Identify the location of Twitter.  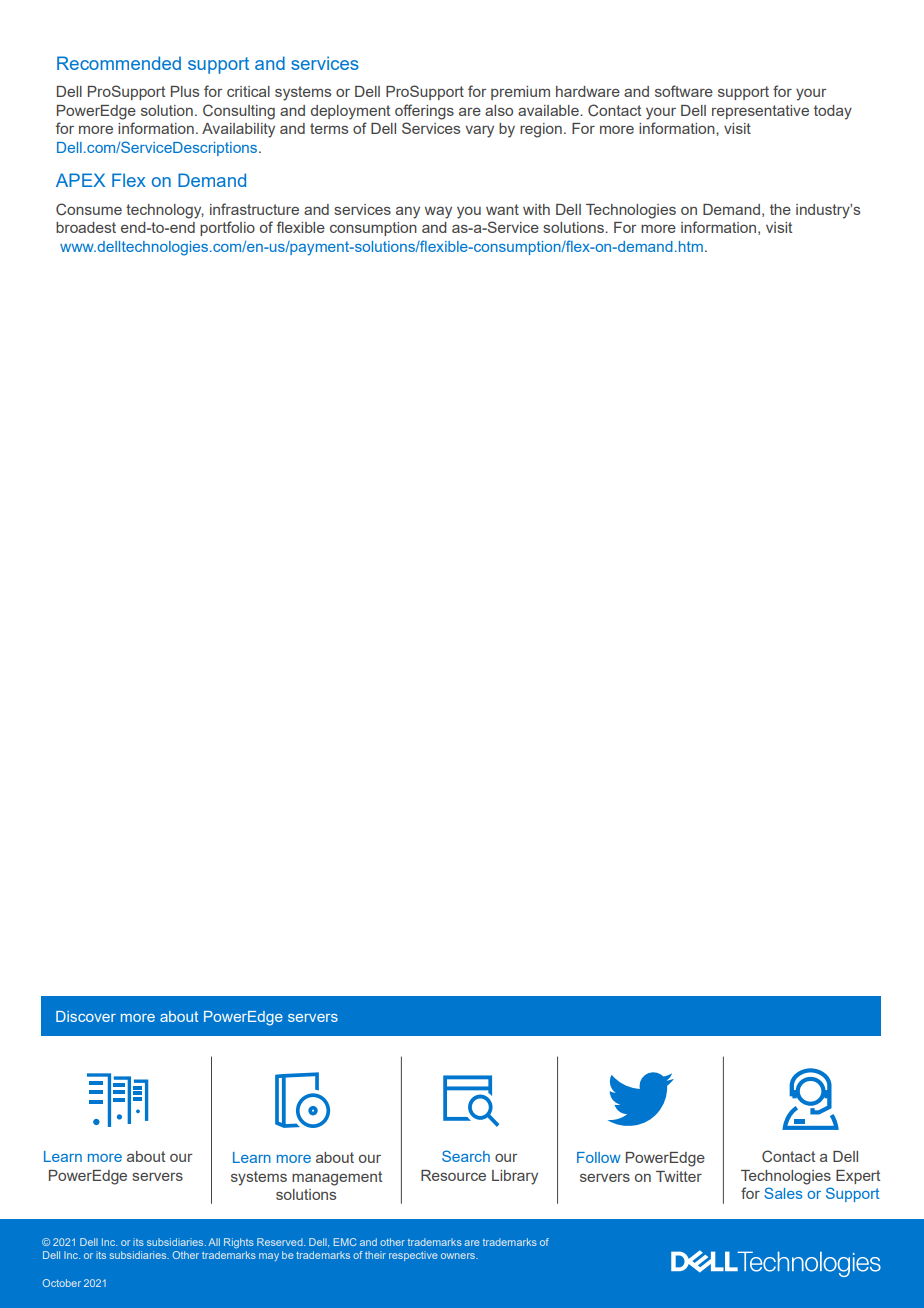
(679, 1176).
